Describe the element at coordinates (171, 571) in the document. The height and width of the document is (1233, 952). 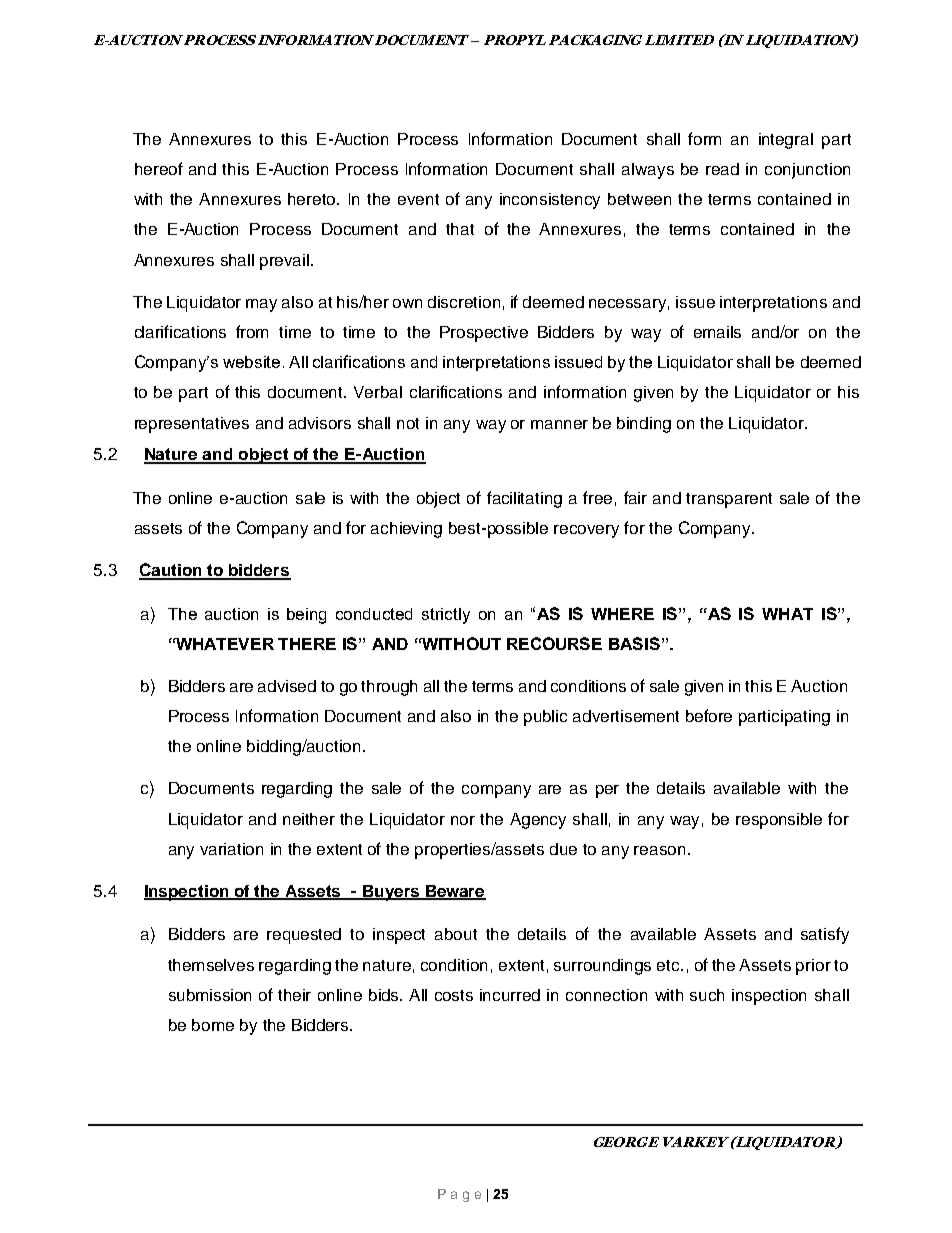
I see `Caution` at that location.
